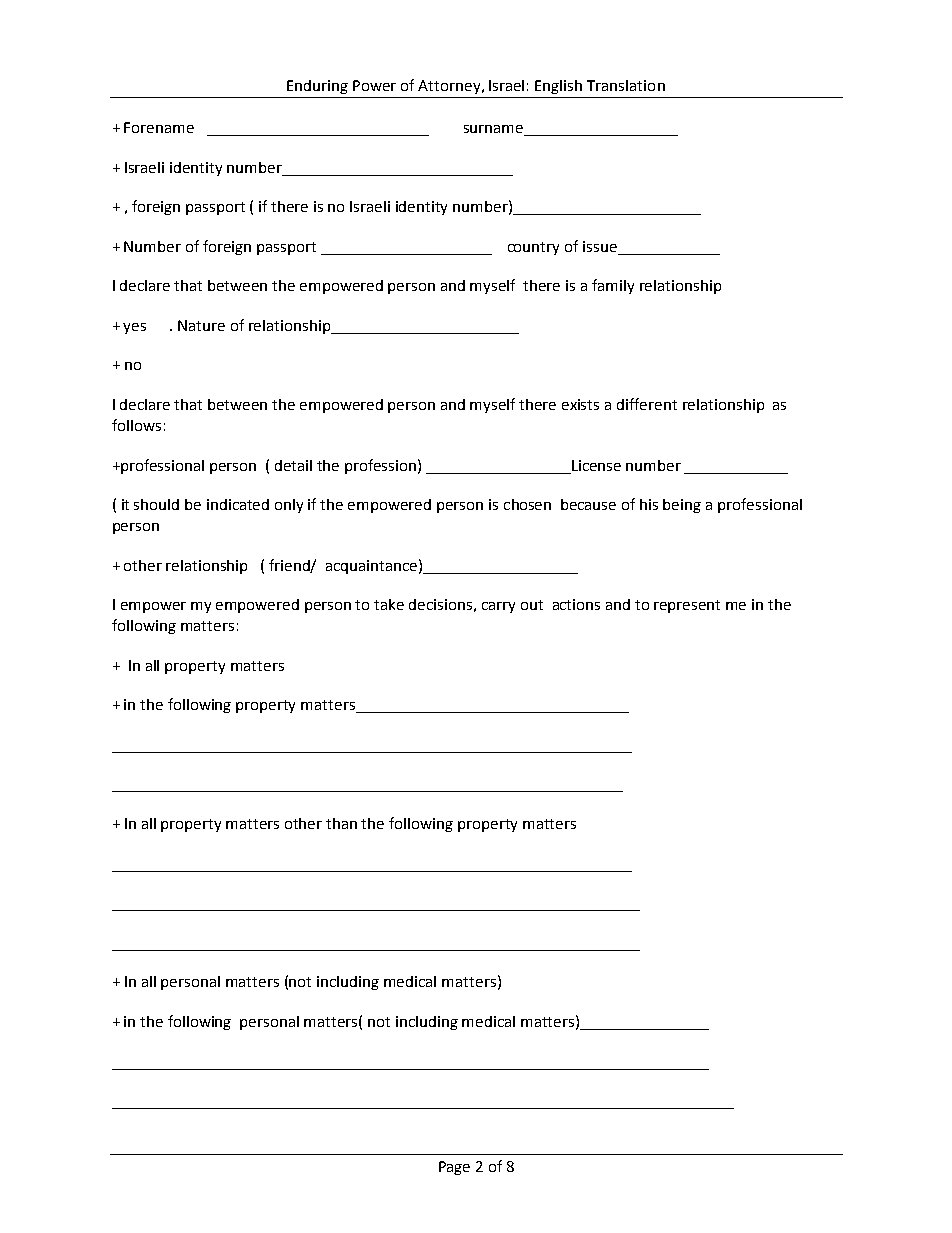  What do you see at coordinates (498, 607) in the screenshot?
I see `carry` at bounding box center [498, 607].
